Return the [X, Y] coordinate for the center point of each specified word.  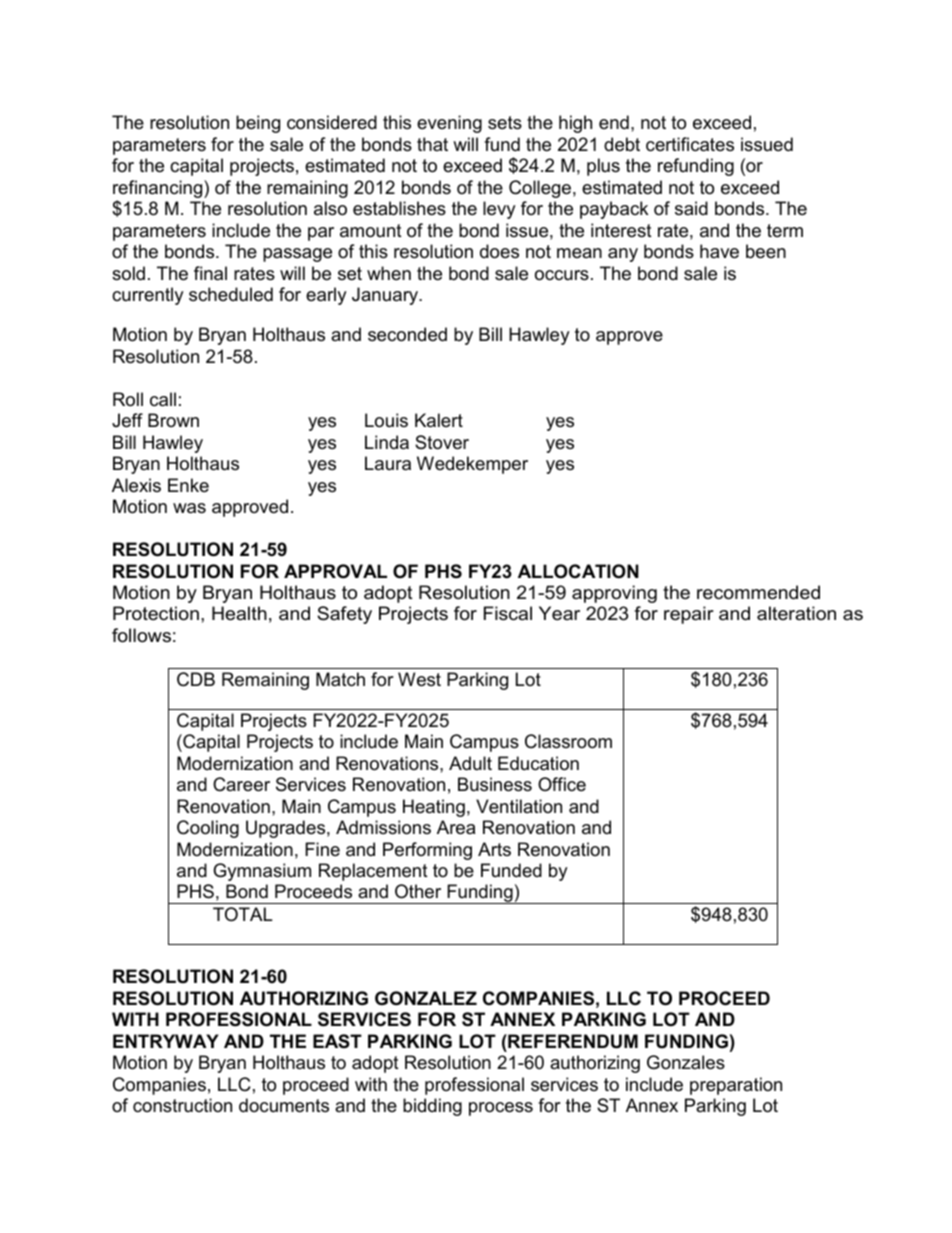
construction [182, 1105]
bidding [432, 1107]
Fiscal [508, 613]
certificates [690, 144]
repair [689, 615]
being [258, 124]
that [432, 144]
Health [239, 613]
